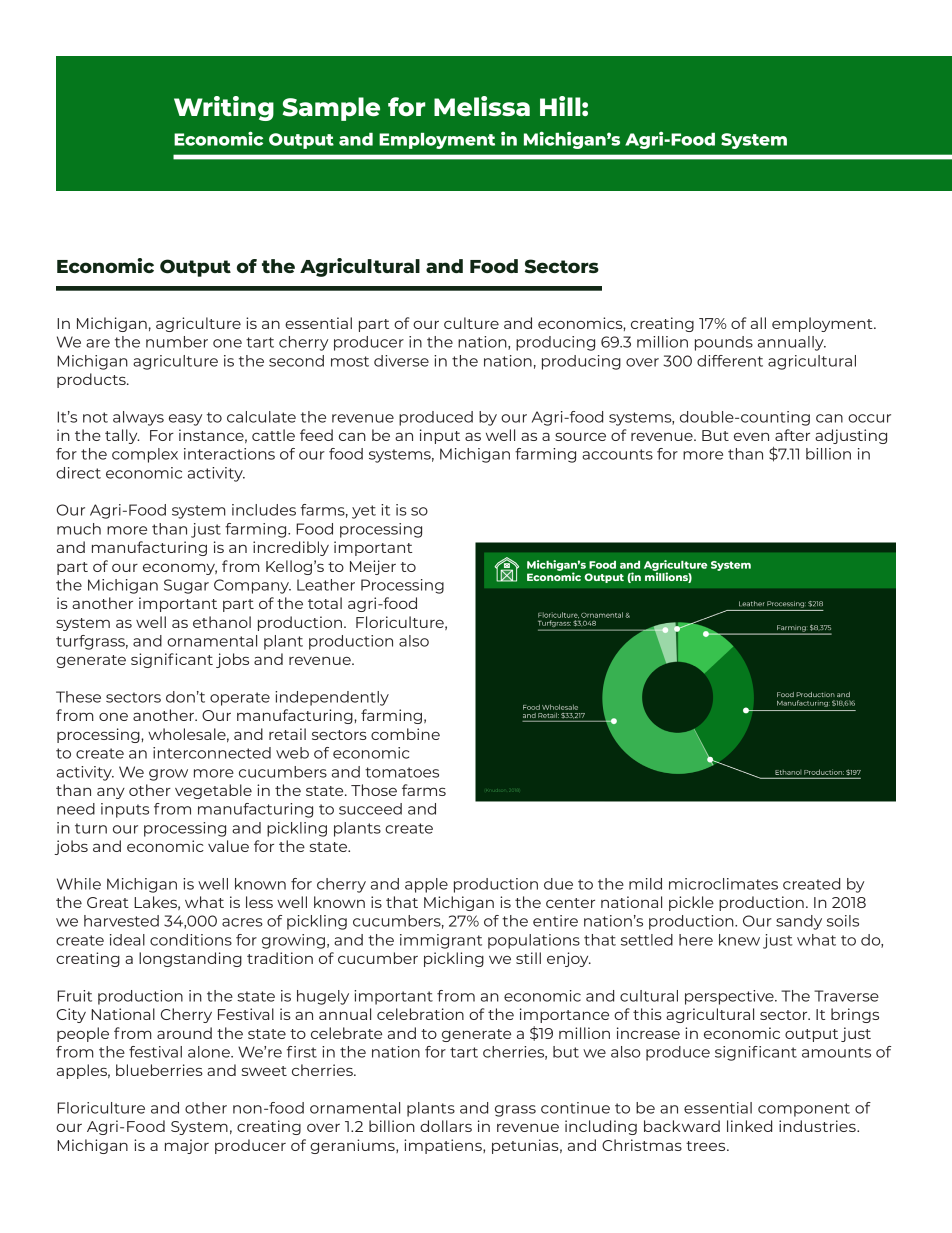 The height and width of the document is (1233, 952). I want to click on source, so click(580, 436).
